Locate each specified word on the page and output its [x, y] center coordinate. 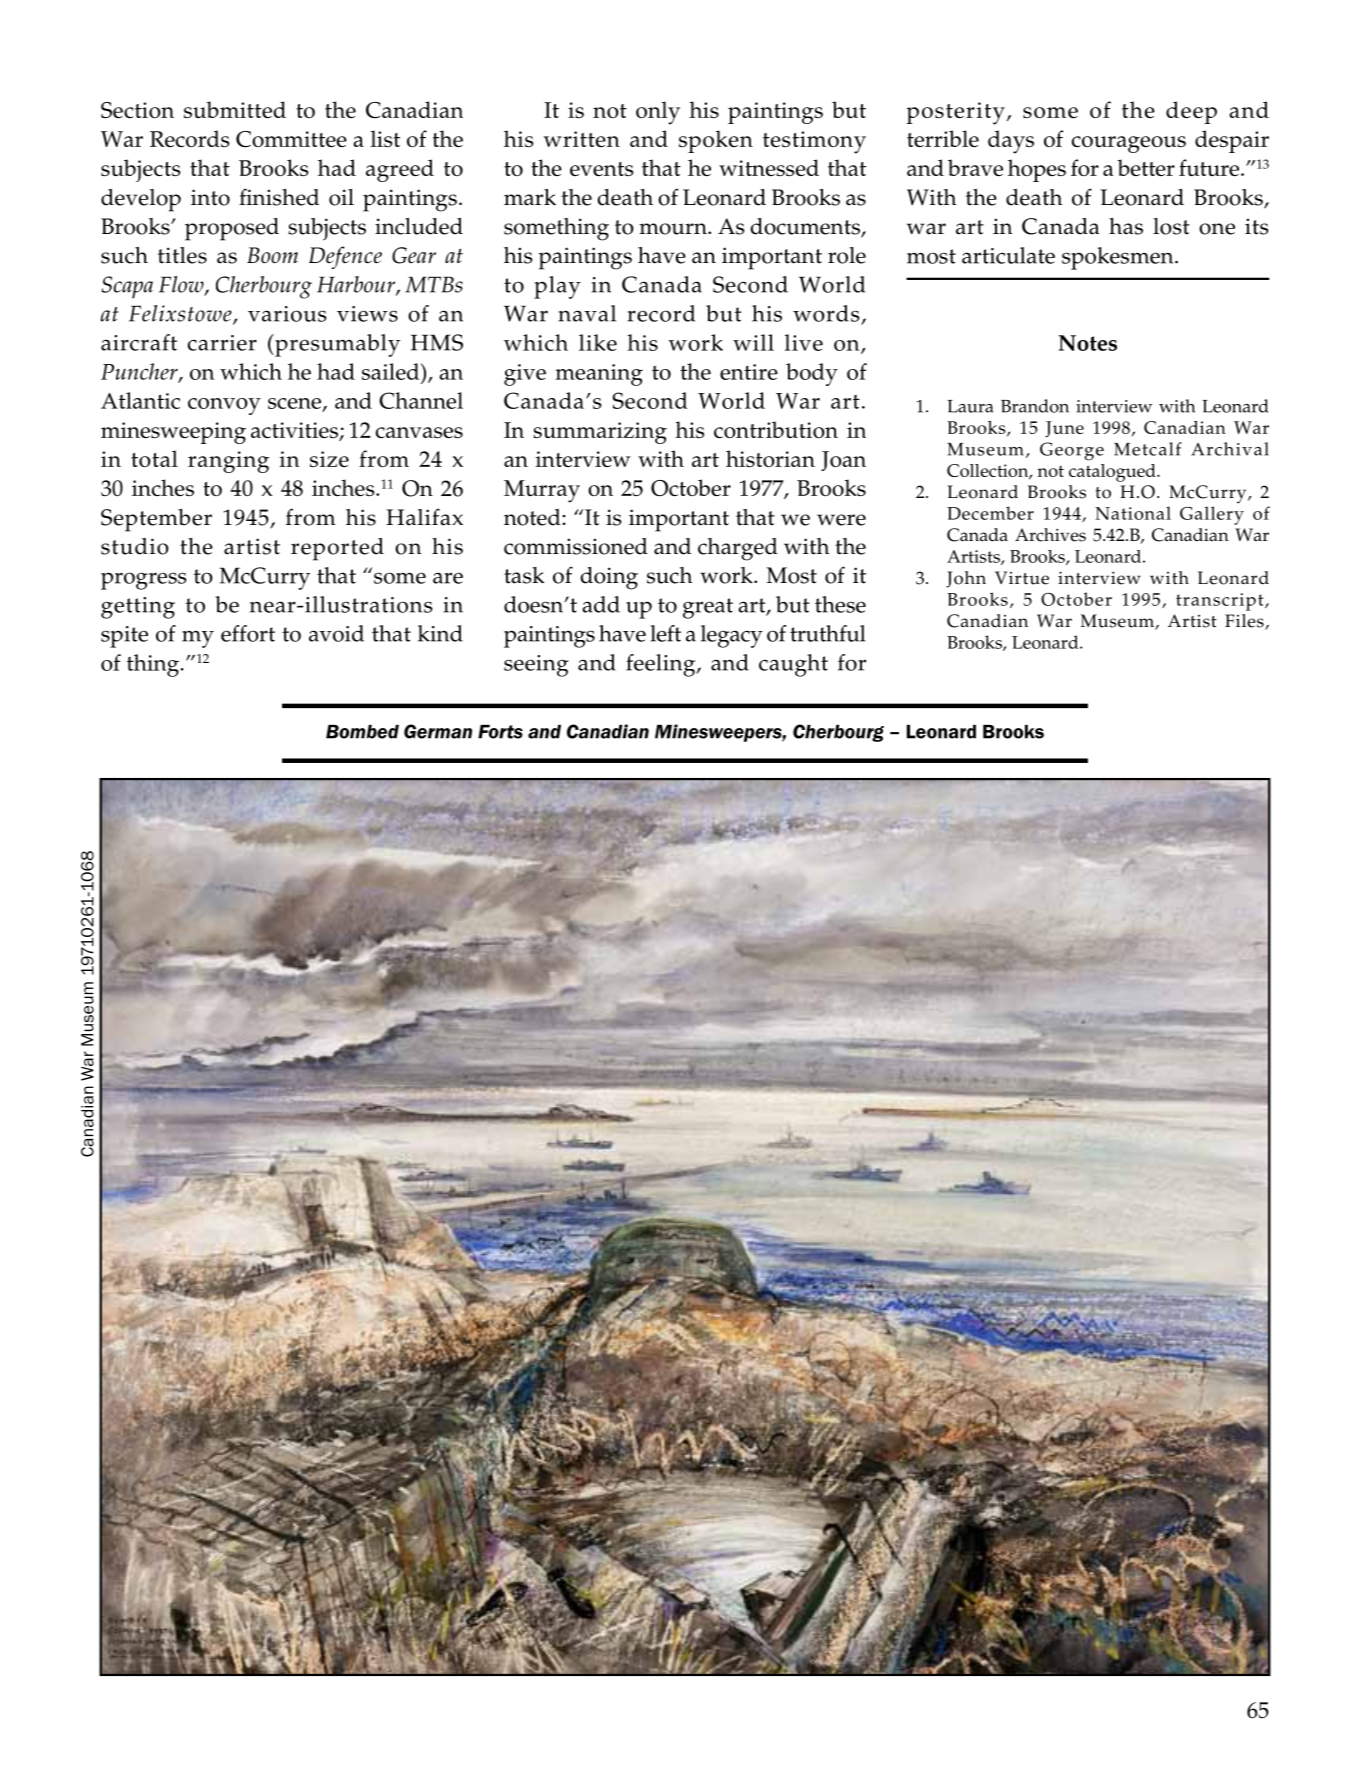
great [708, 608]
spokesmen [1119, 258]
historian [770, 458]
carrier [222, 343]
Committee [291, 139]
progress [143, 581]
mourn [674, 229]
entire [749, 372]
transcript [1221, 602]
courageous [1129, 144]
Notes [1088, 343]
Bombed [362, 732]
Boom [272, 255]
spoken [716, 141]
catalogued [1113, 473]
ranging [228, 462]
